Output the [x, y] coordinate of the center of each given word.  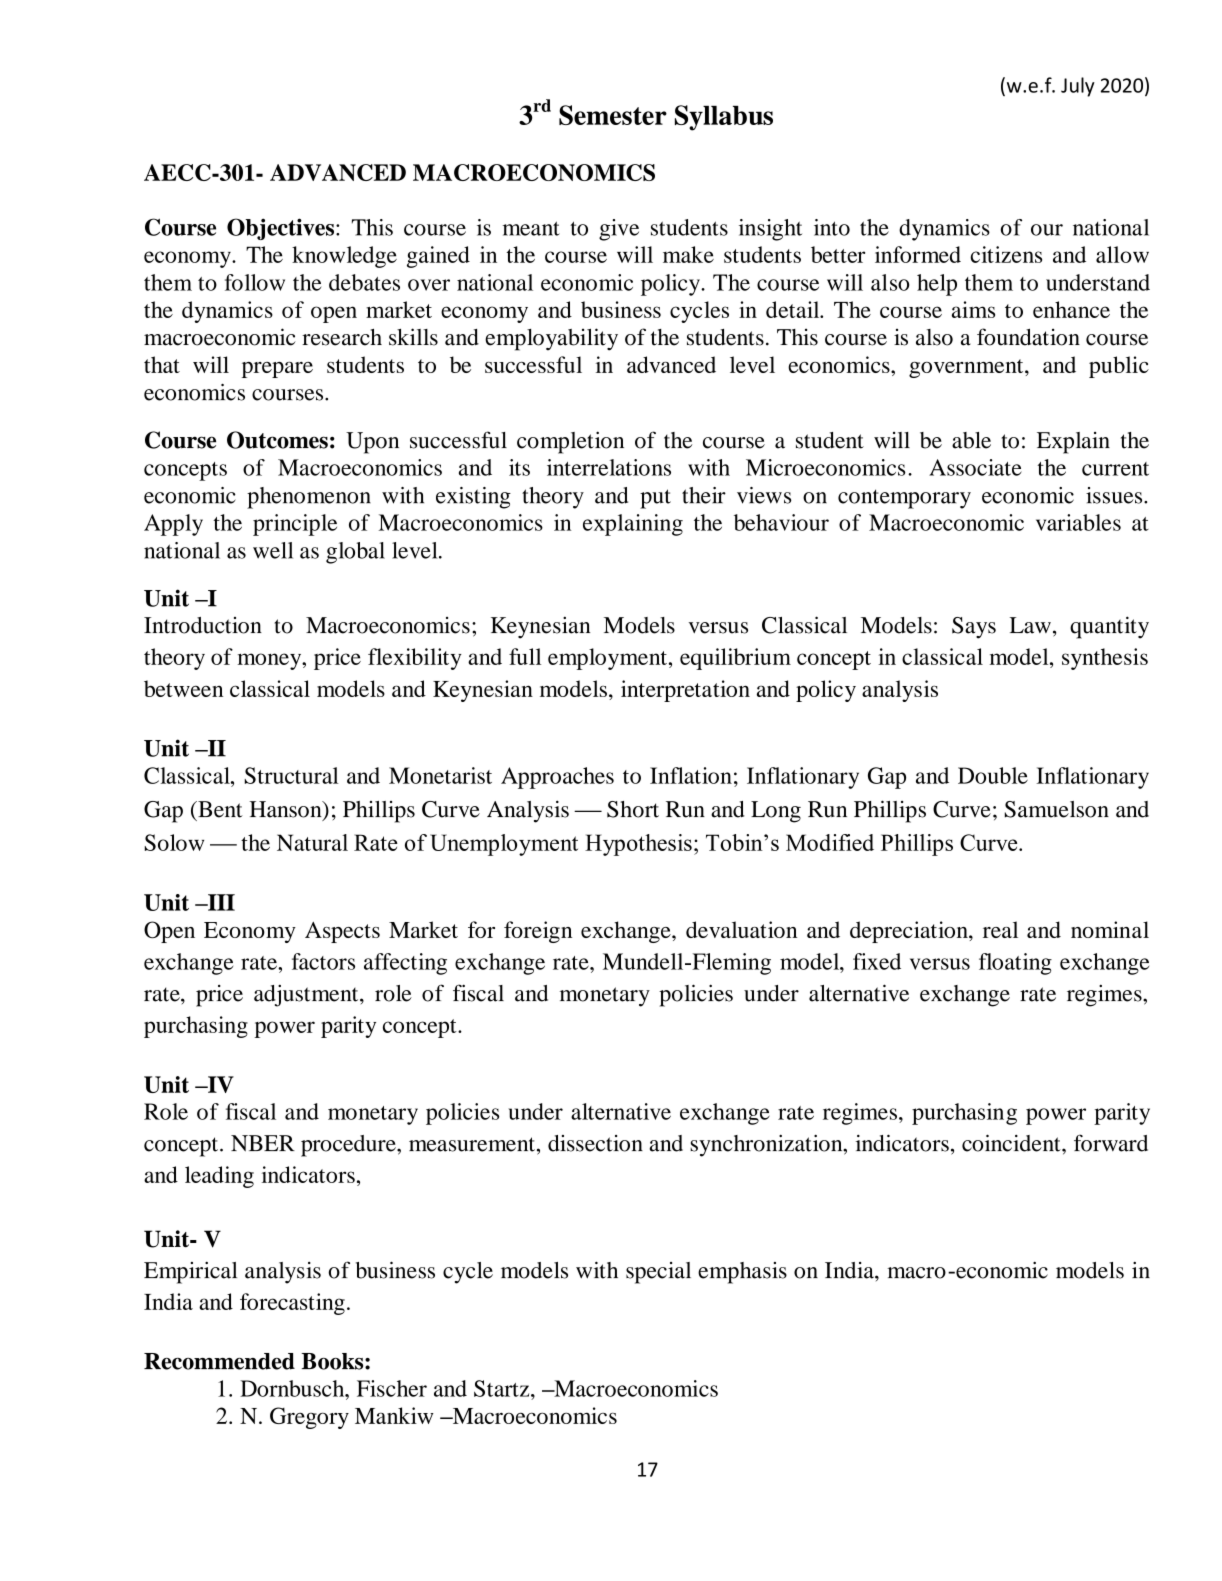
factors [323, 961]
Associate [975, 467]
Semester [613, 115]
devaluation [741, 929]
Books [333, 1361]
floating [1015, 964]
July [1078, 87]
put [655, 499]
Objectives [282, 229]
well [273, 550]
